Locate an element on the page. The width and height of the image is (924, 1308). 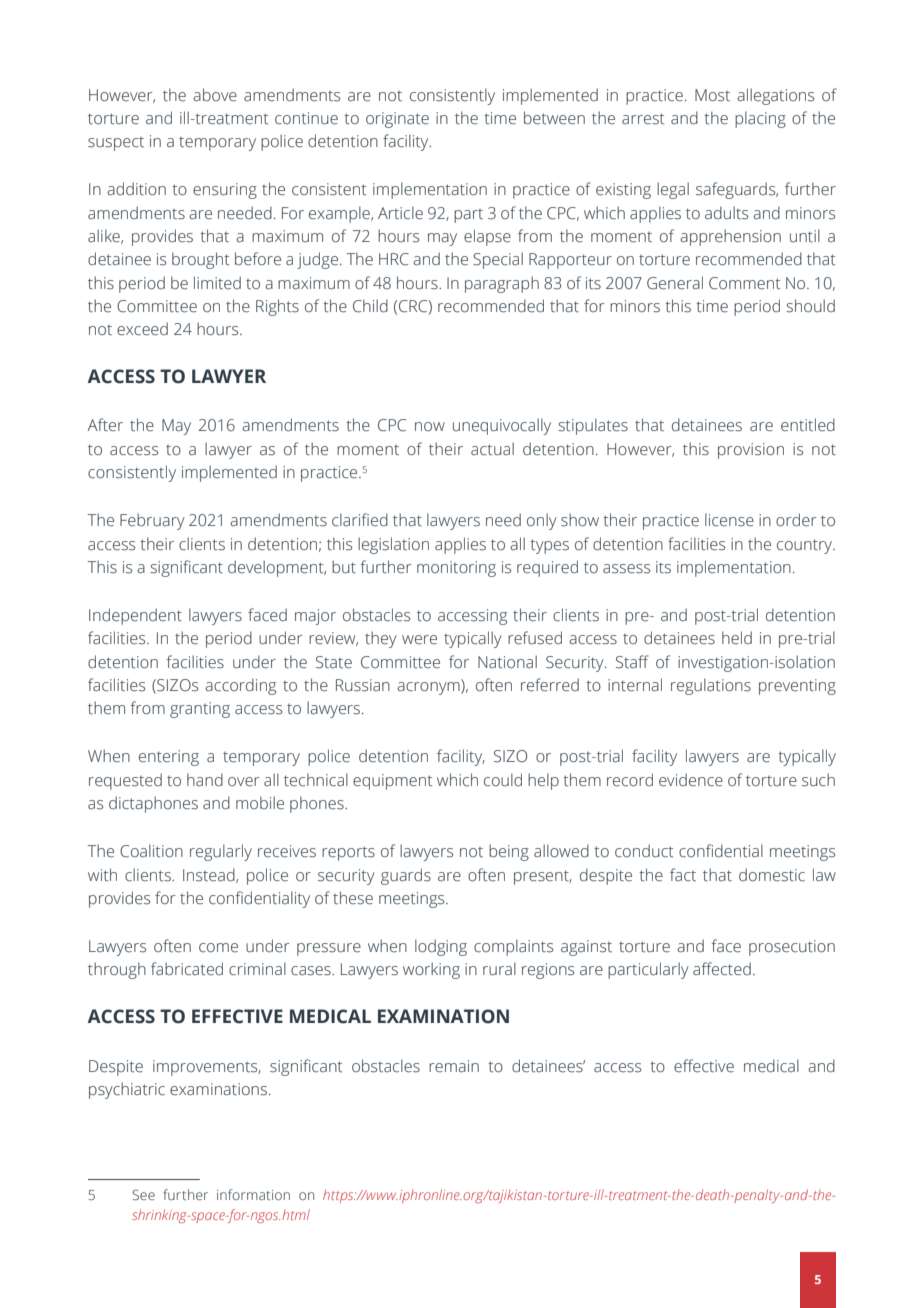
could is located at coordinates (503, 780).
